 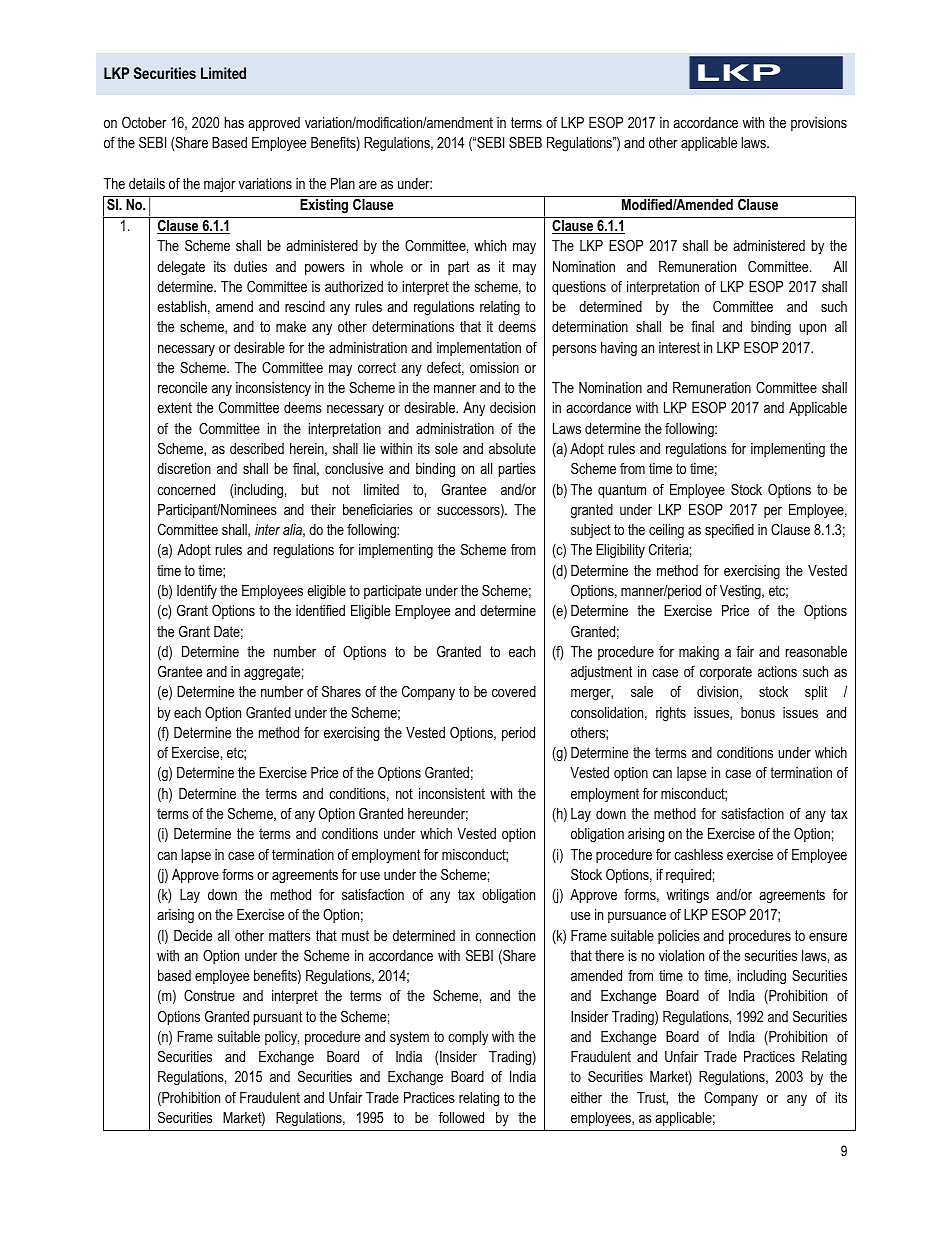 I want to click on followed, so click(x=461, y=1117).
